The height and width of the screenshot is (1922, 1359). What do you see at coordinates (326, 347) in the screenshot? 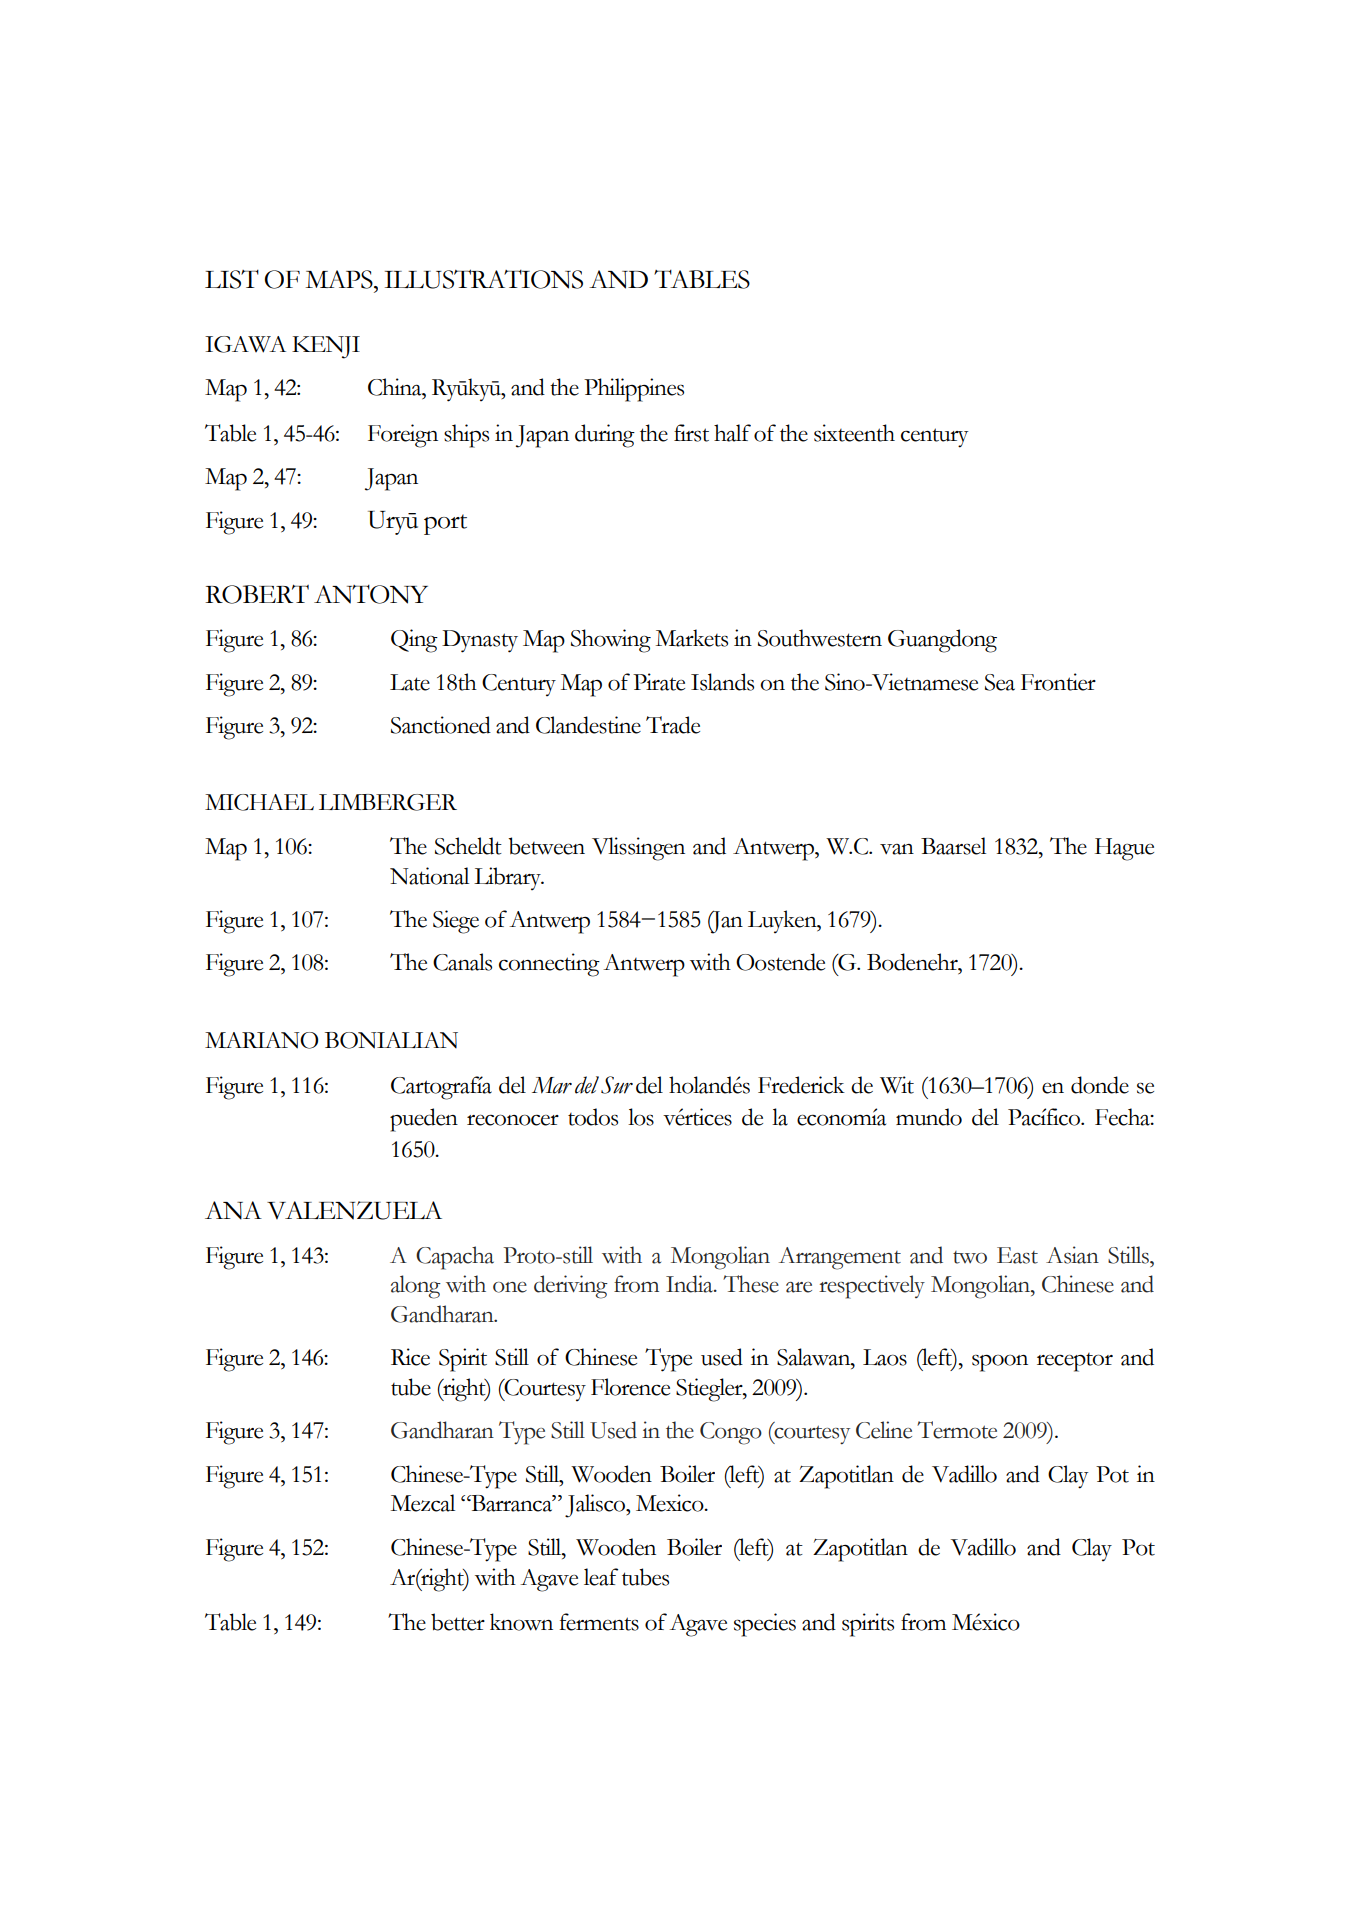
I see `KENJI` at bounding box center [326, 347].
